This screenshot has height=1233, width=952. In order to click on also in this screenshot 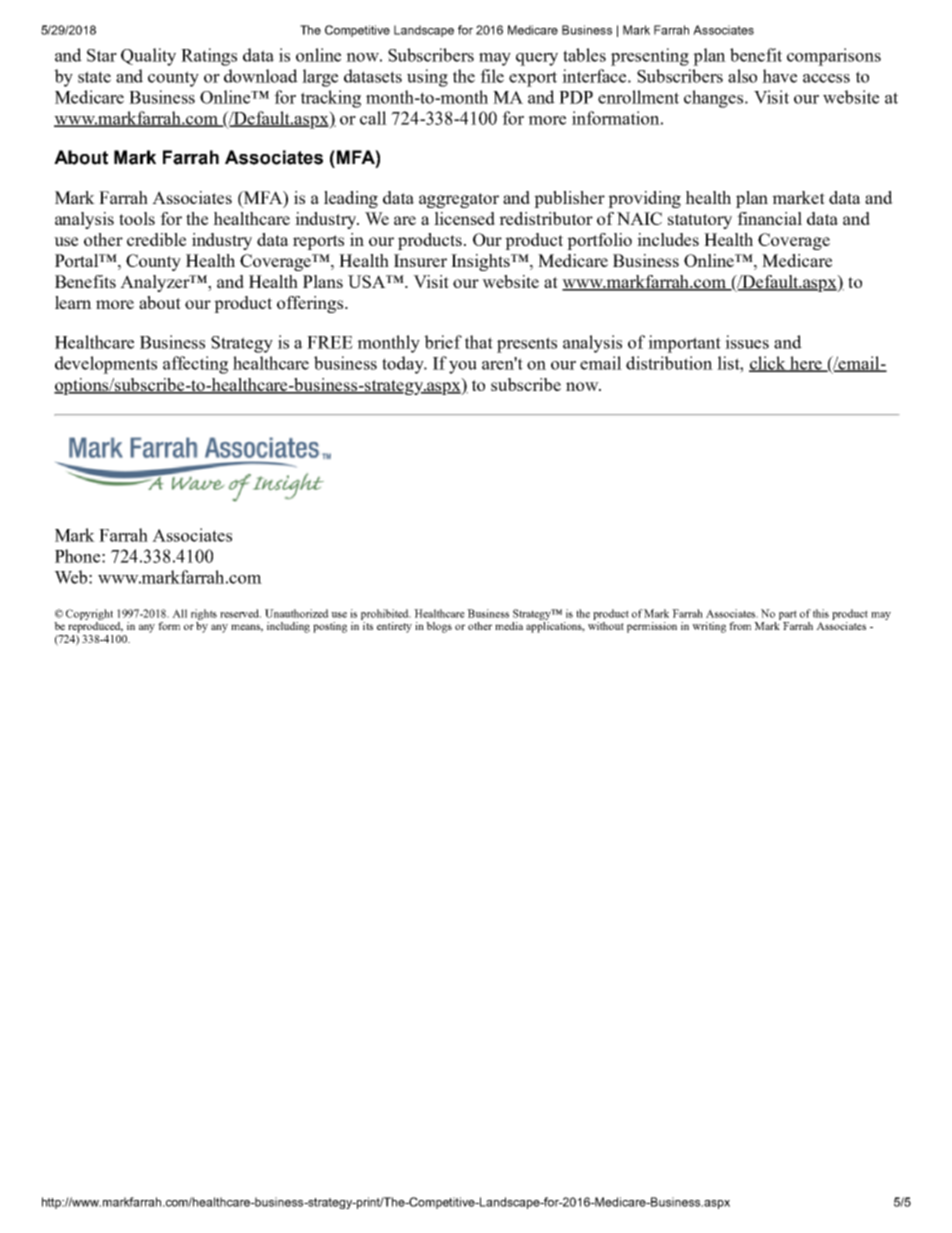, I will do `click(742, 76)`.
